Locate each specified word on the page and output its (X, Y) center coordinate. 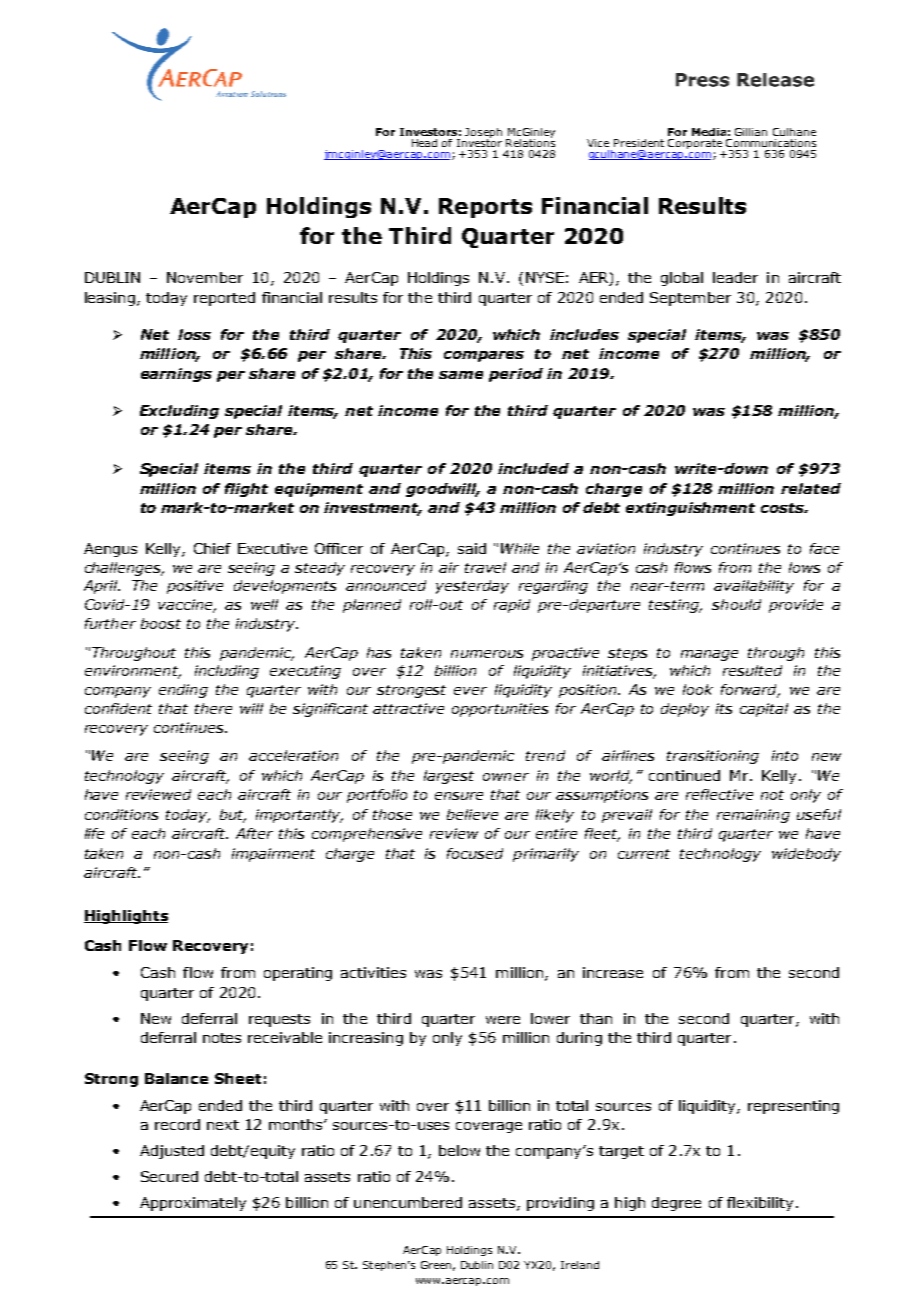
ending (183, 691)
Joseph (483, 134)
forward (750, 691)
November (205, 277)
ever (470, 691)
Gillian (751, 132)
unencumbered (408, 1202)
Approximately (193, 1204)
